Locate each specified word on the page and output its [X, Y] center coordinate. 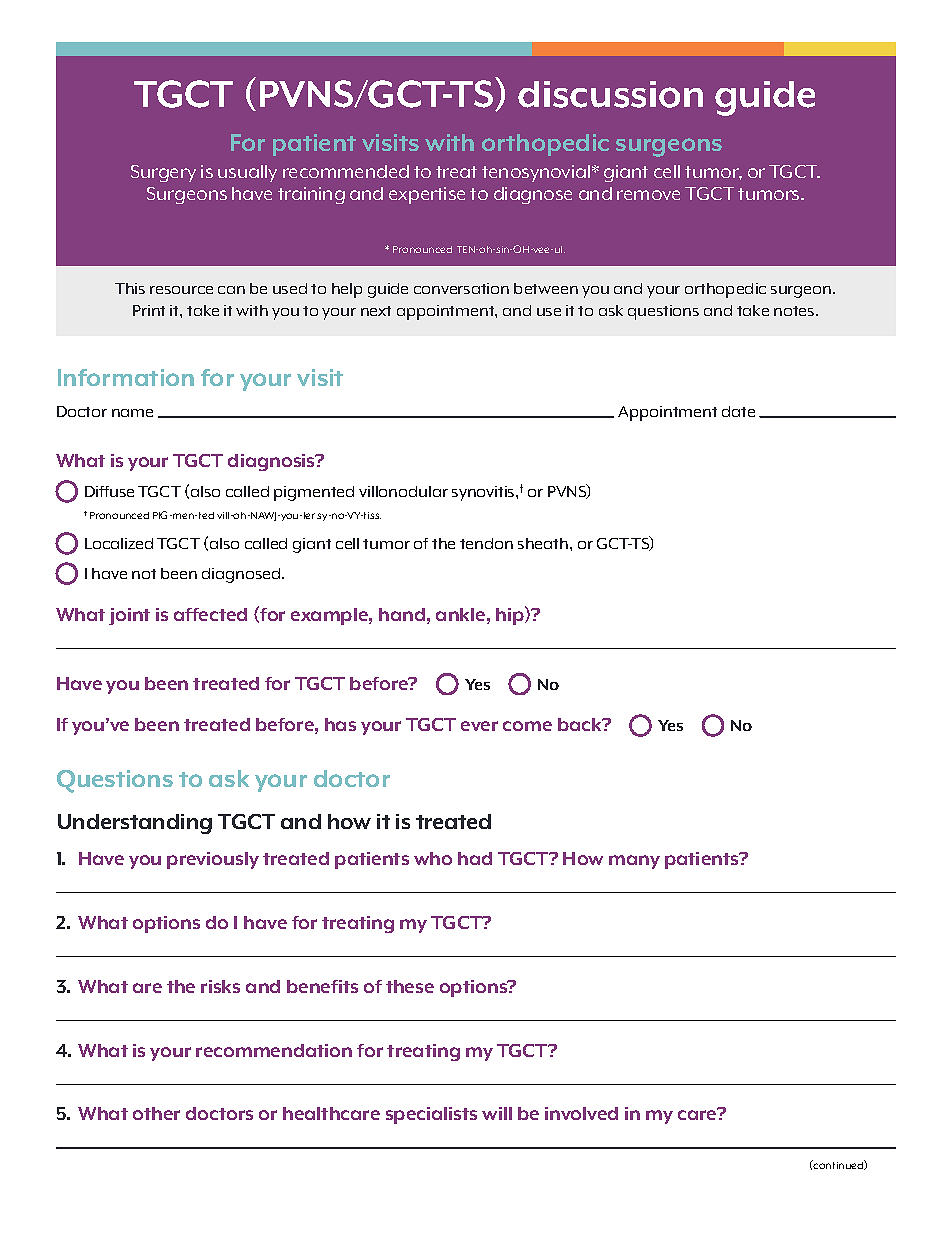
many [634, 862]
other [156, 1113]
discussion [610, 94]
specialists [431, 1115]
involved [581, 1113]
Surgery [163, 173]
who [433, 858]
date [738, 411]
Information [126, 377]
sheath [544, 543]
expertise [427, 195]
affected [210, 614]
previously [213, 860]
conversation [461, 288]
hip [511, 615]
